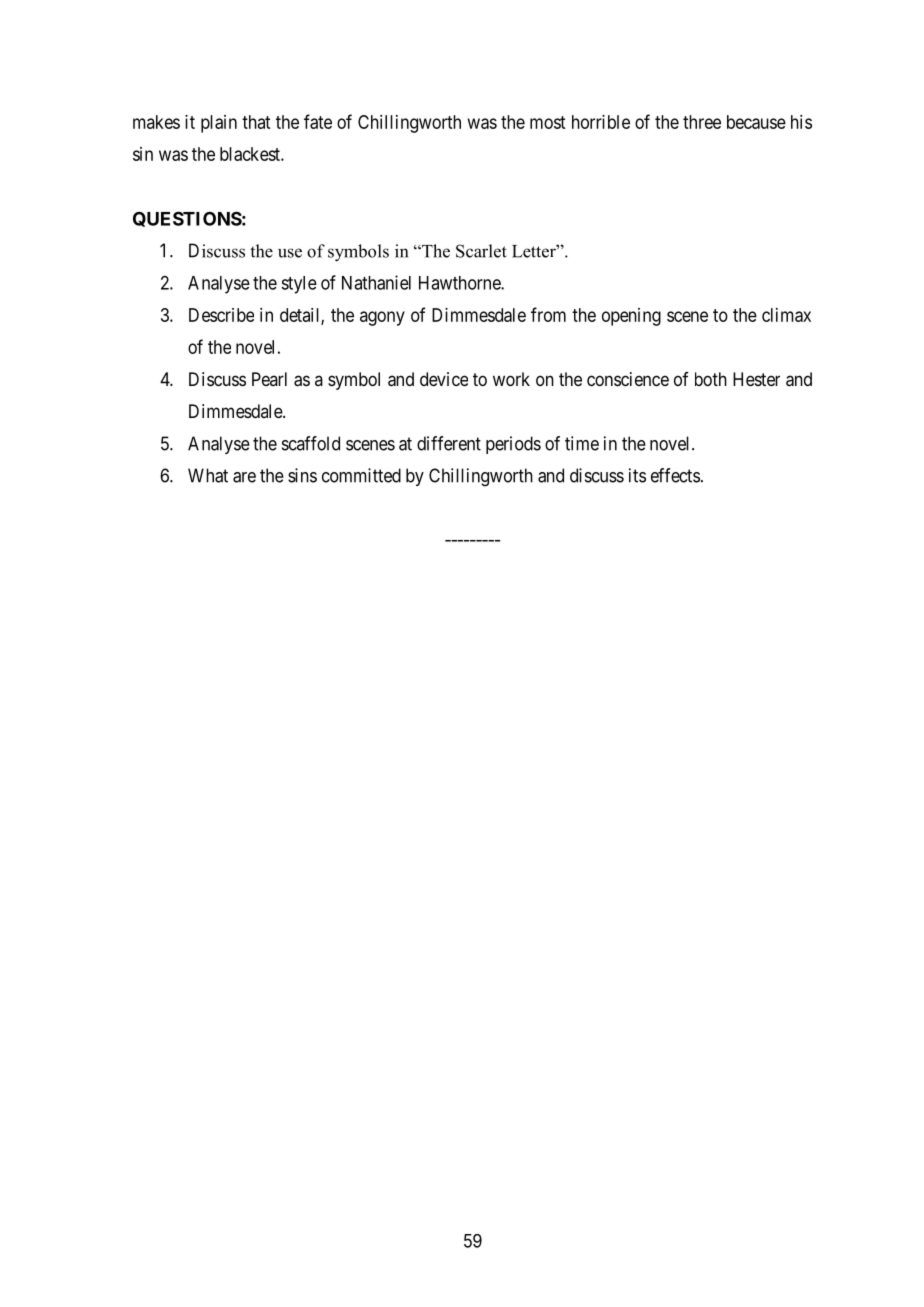  Describe the element at coordinates (221, 315) in the page. I see `Describe` at that location.
